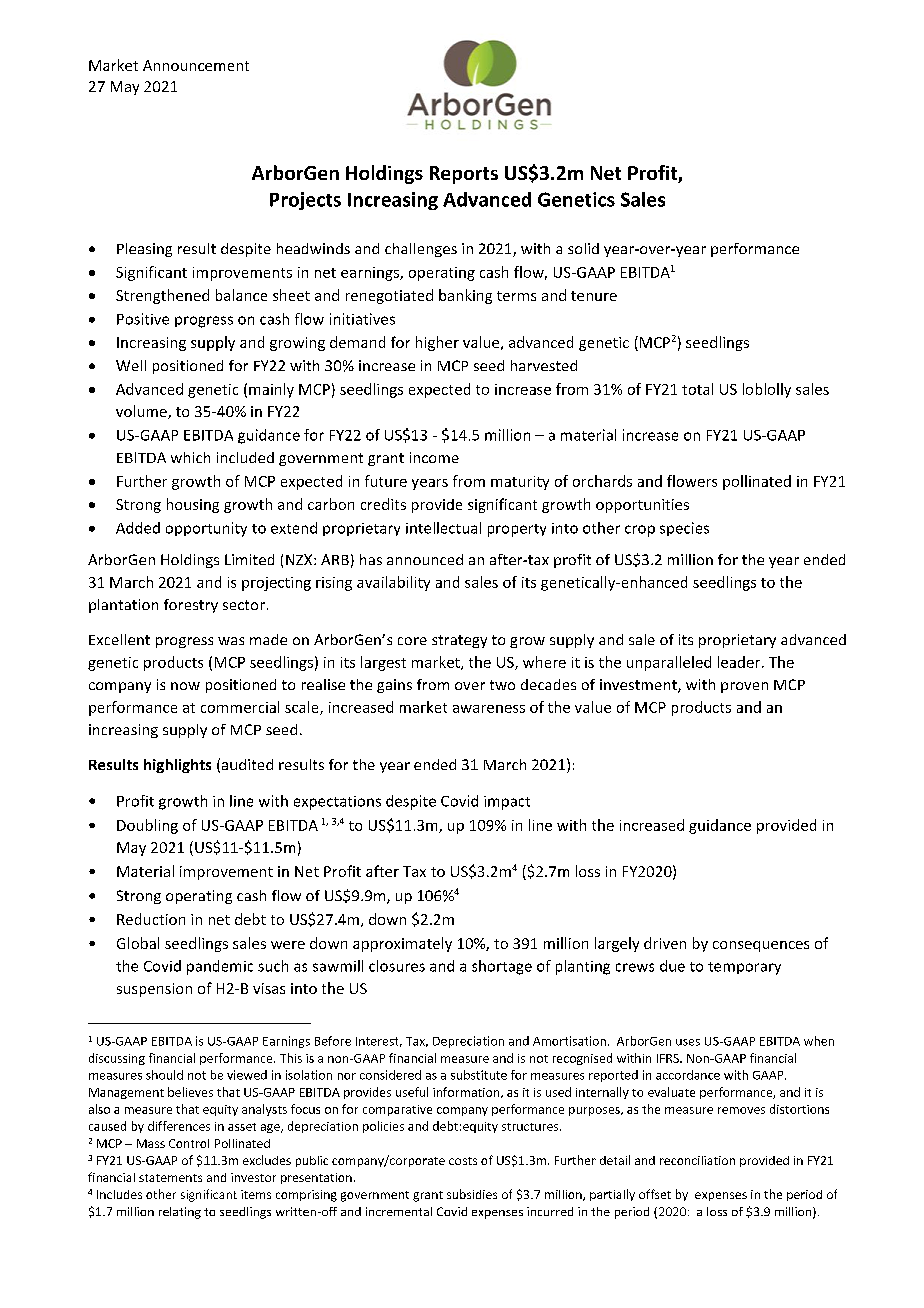 The height and width of the screenshot is (1308, 924). Describe the element at coordinates (170, 1178) in the screenshot. I see `statements` at that location.
